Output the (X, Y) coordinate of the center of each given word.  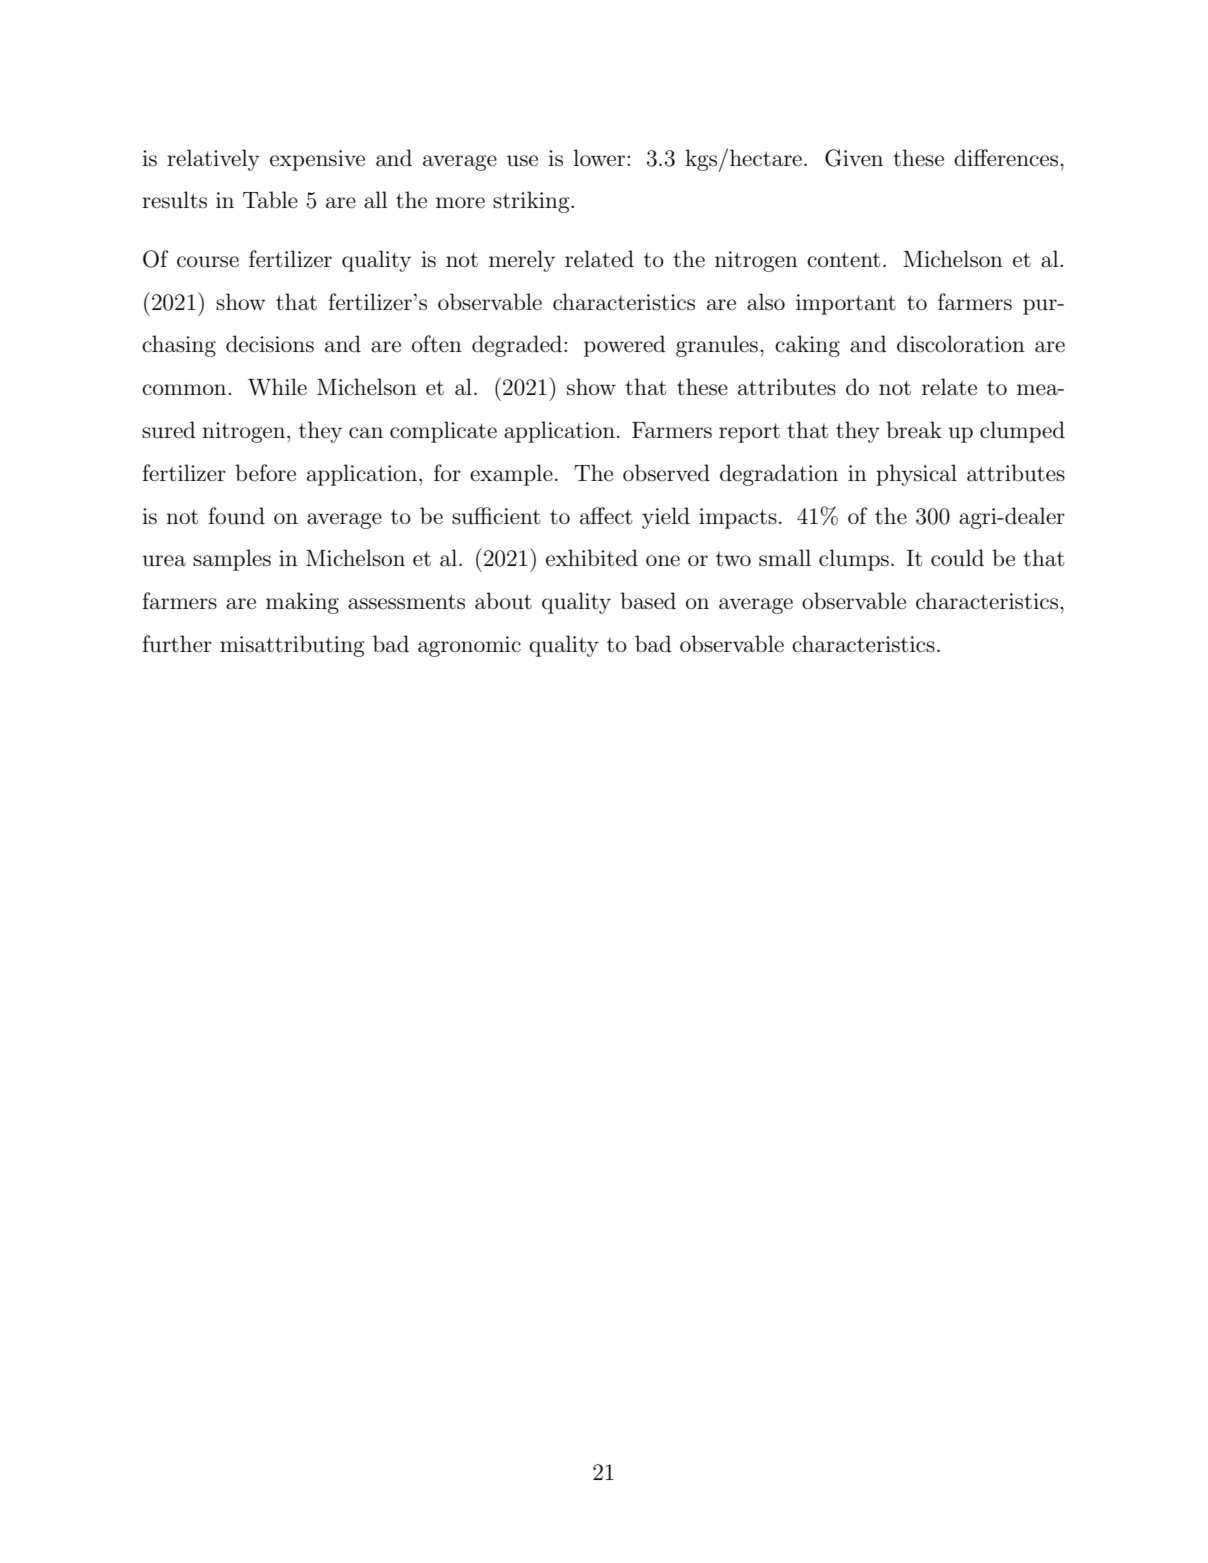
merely (522, 261)
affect (606, 516)
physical (916, 475)
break (914, 430)
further (177, 644)
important (846, 304)
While (277, 387)
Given (854, 158)
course (208, 262)
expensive (317, 160)
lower (600, 158)
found (236, 516)
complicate (443, 432)
